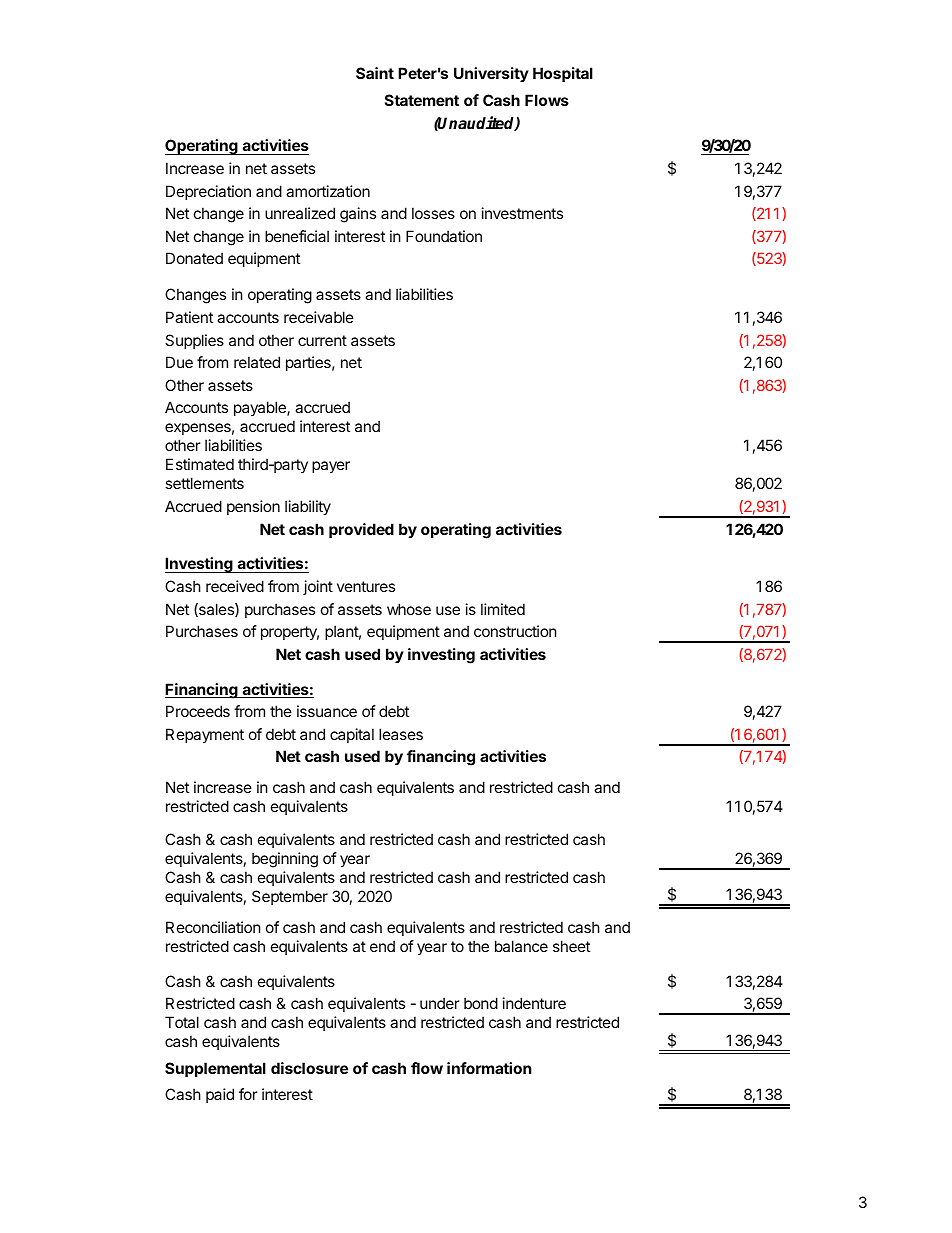 Image resolution: width=952 pixels, height=1233 pixels. Describe the element at coordinates (235, 586) in the page. I see `received` at that location.
